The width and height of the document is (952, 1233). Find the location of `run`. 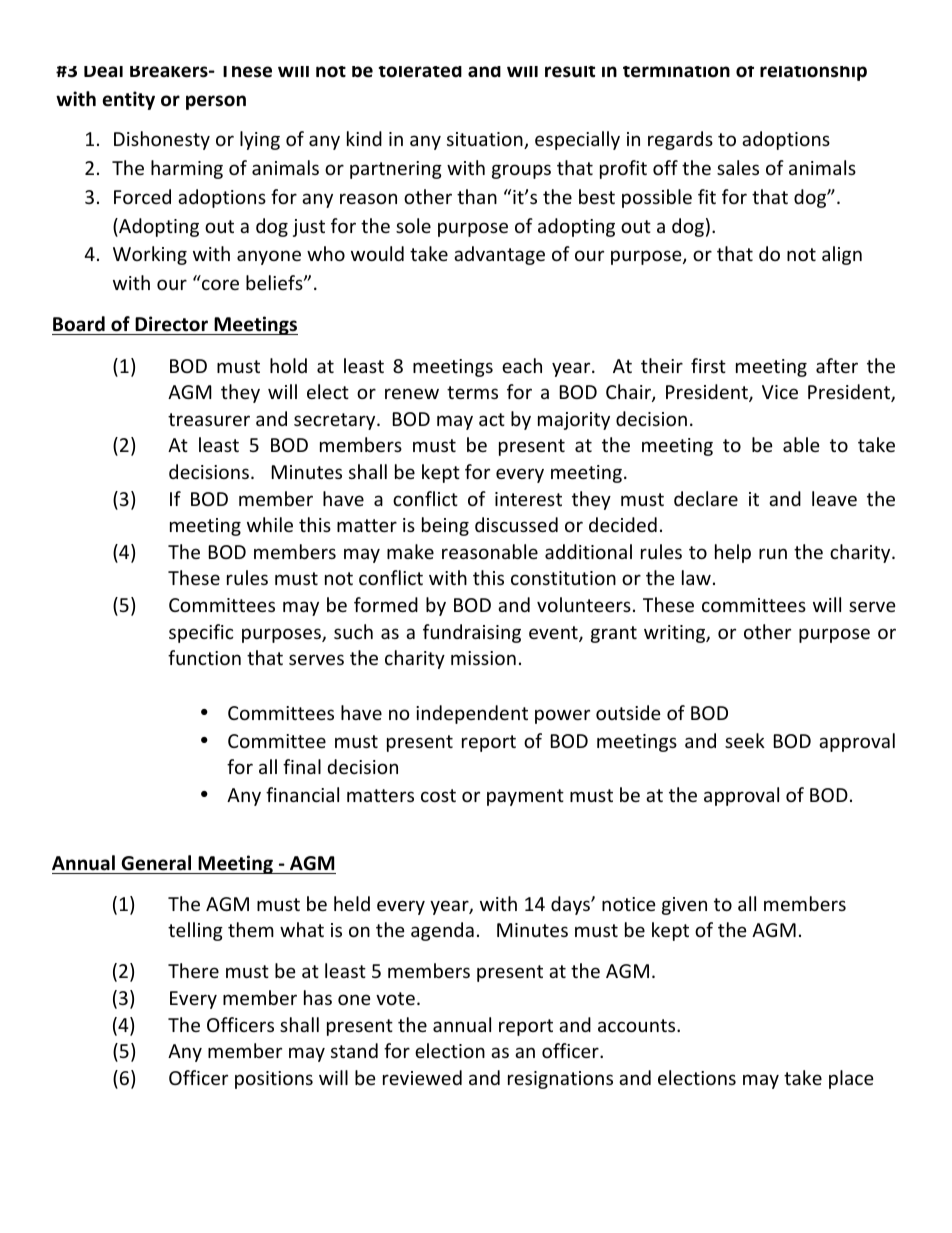

run is located at coordinates (773, 553).
